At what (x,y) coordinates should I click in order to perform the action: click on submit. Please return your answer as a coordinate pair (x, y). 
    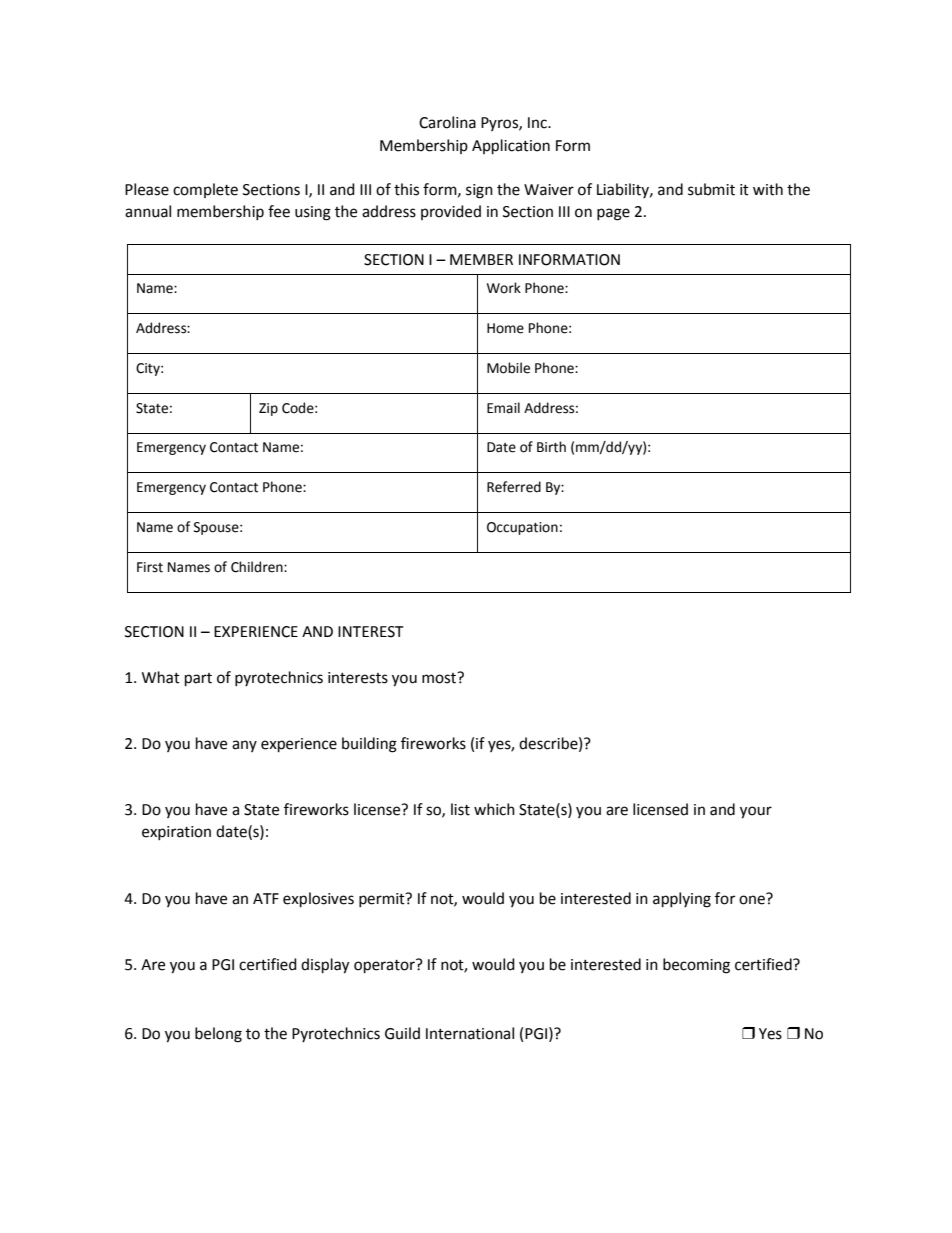
    Looking at the image, I should click on (711, 189).
